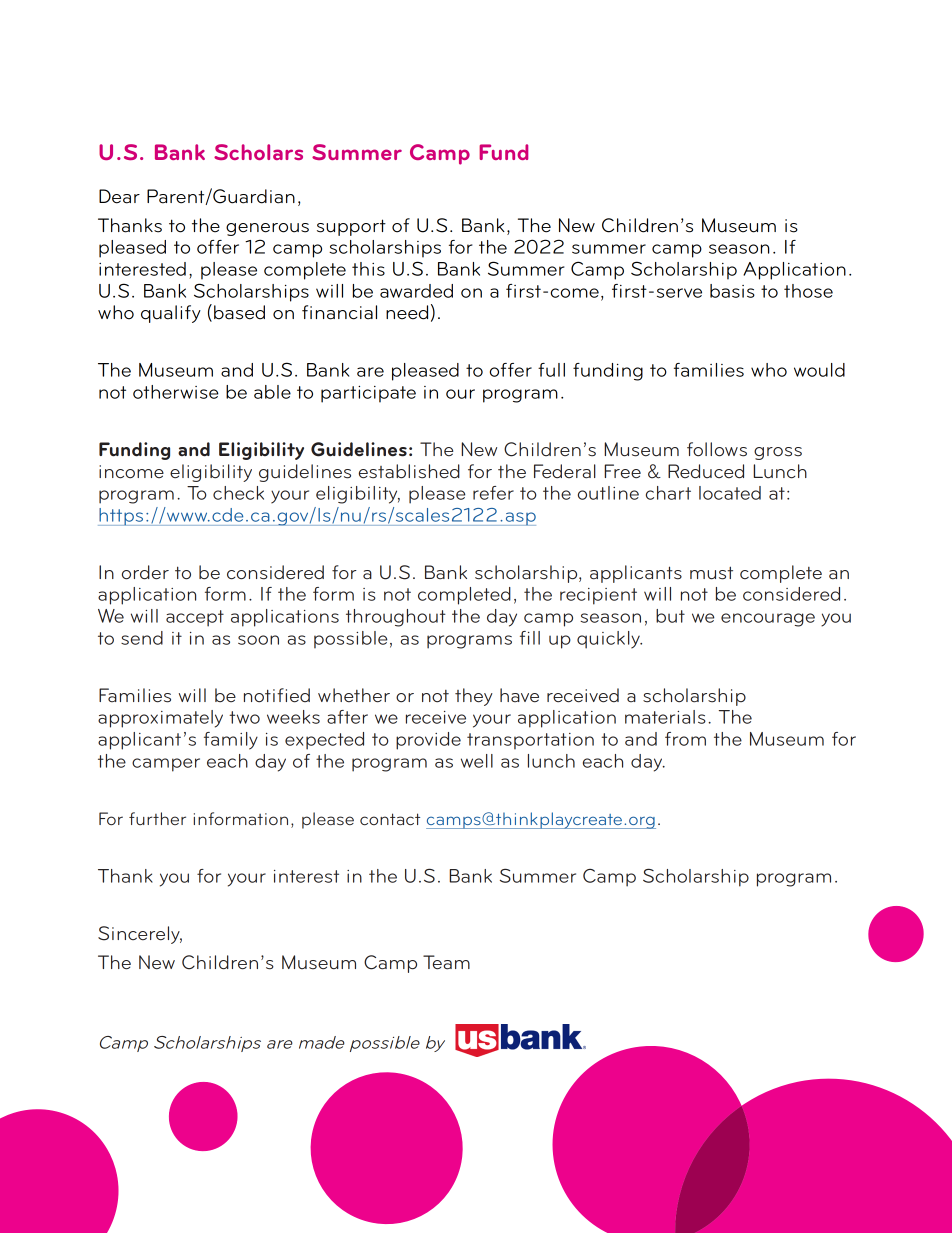  What do you see at coordinates (351, 227) in the screenshot?
I see `support` at bounding box center [351, 227].
